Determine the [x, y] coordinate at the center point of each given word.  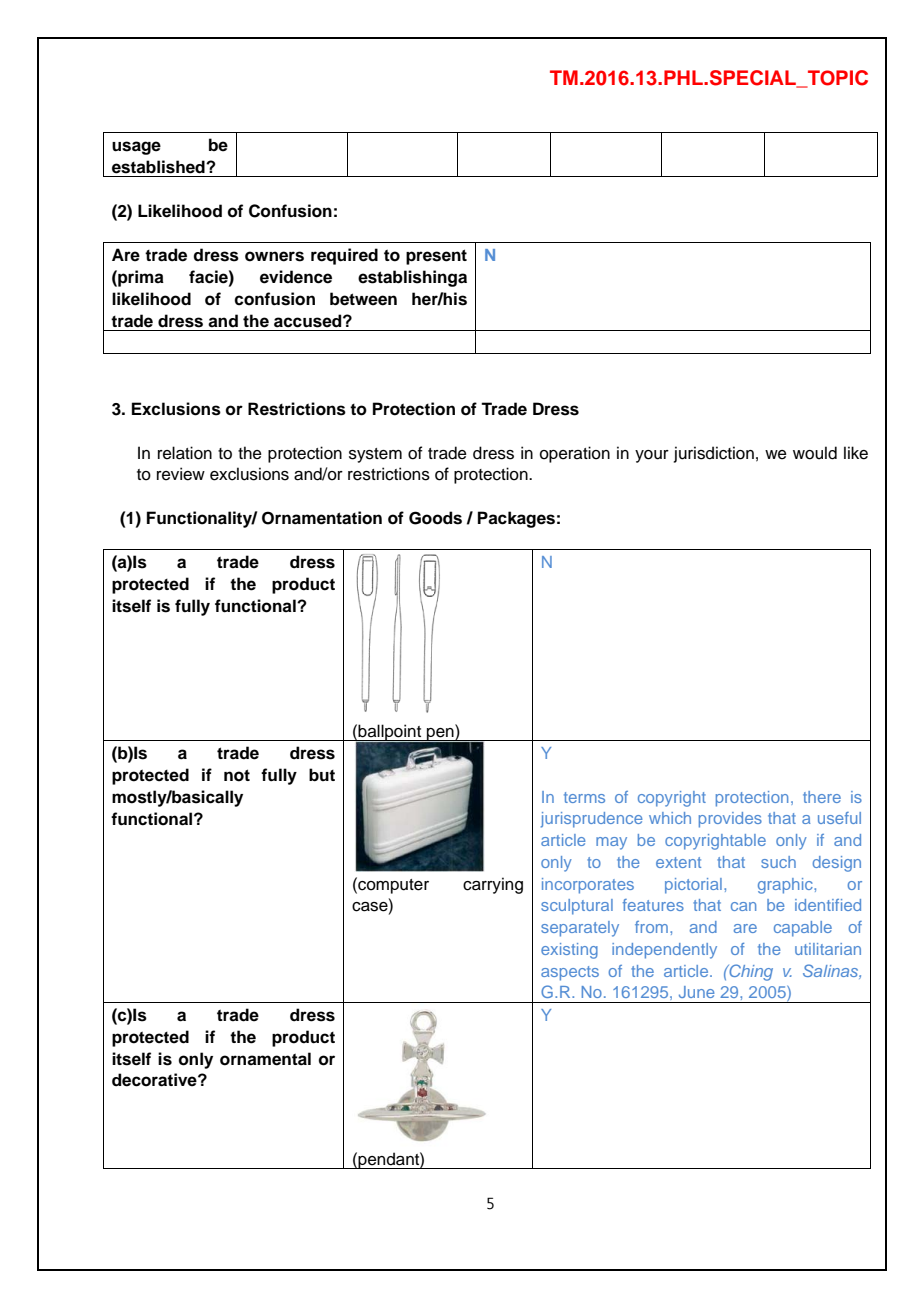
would [815, 453]
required [344, 256]
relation [185, 453]
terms [584, 797]
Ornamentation [322, 518]
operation [575, 454]
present [436, 257]
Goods [435, 518]
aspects [570, 973]
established [159, 167]
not [237, 775]
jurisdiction [714, 454]
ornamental [265, 1059]
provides [730, 820]
